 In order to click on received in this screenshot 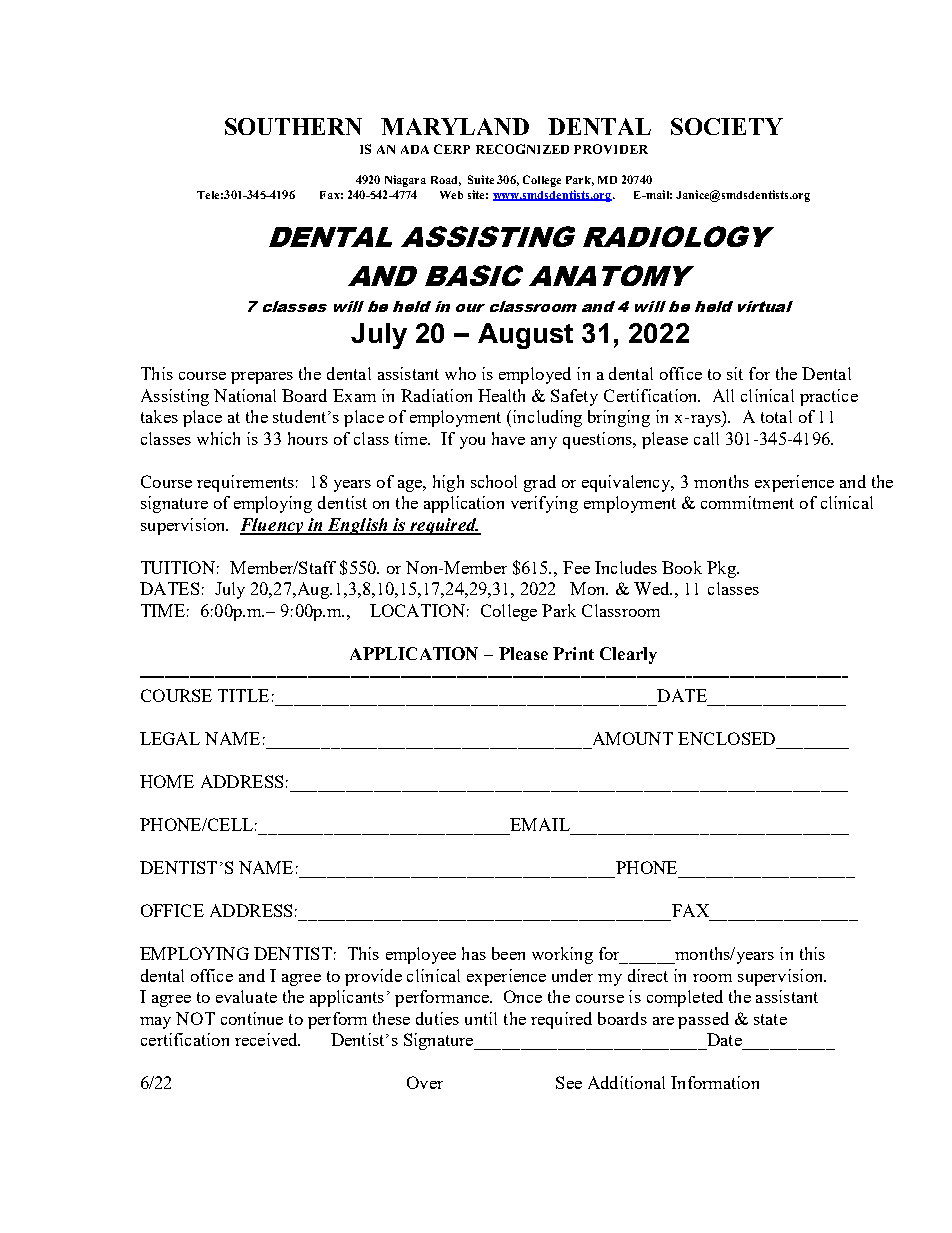, I will do `click(267, 1039)`.
